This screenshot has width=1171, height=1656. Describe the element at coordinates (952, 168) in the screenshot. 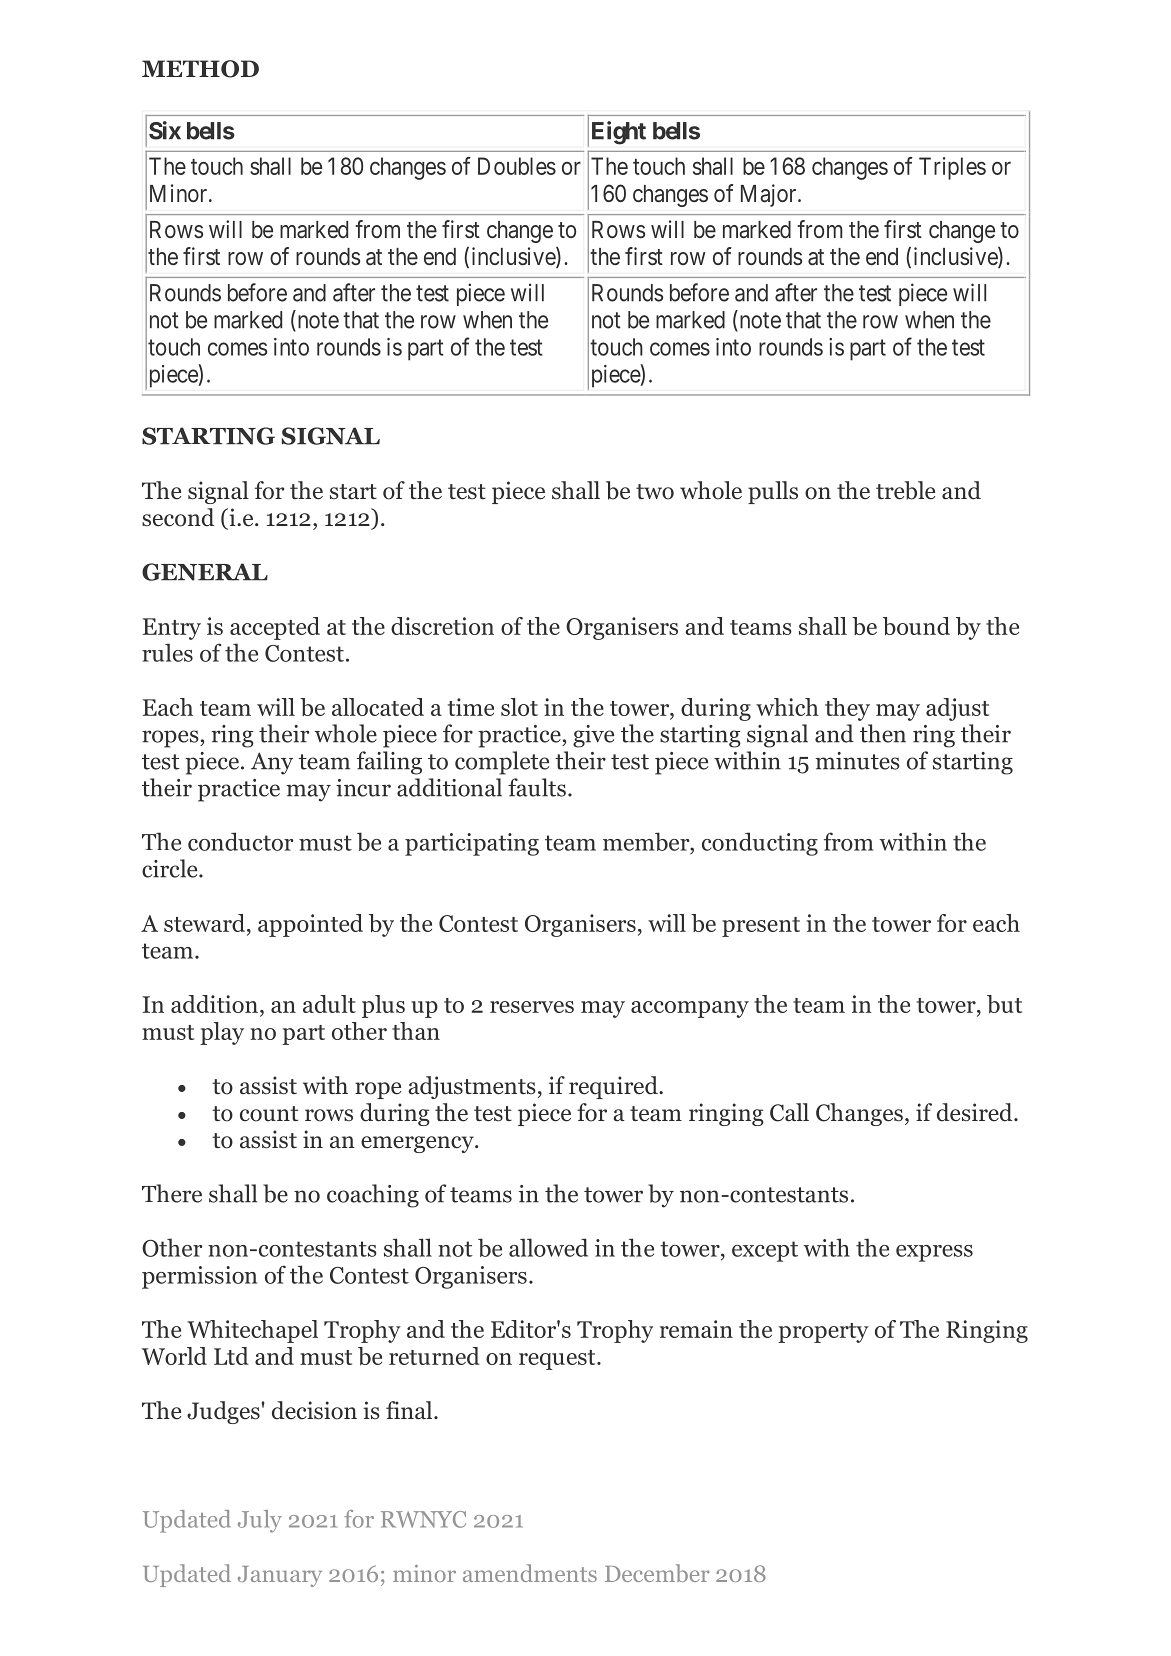

I see `Triples` at that location.
